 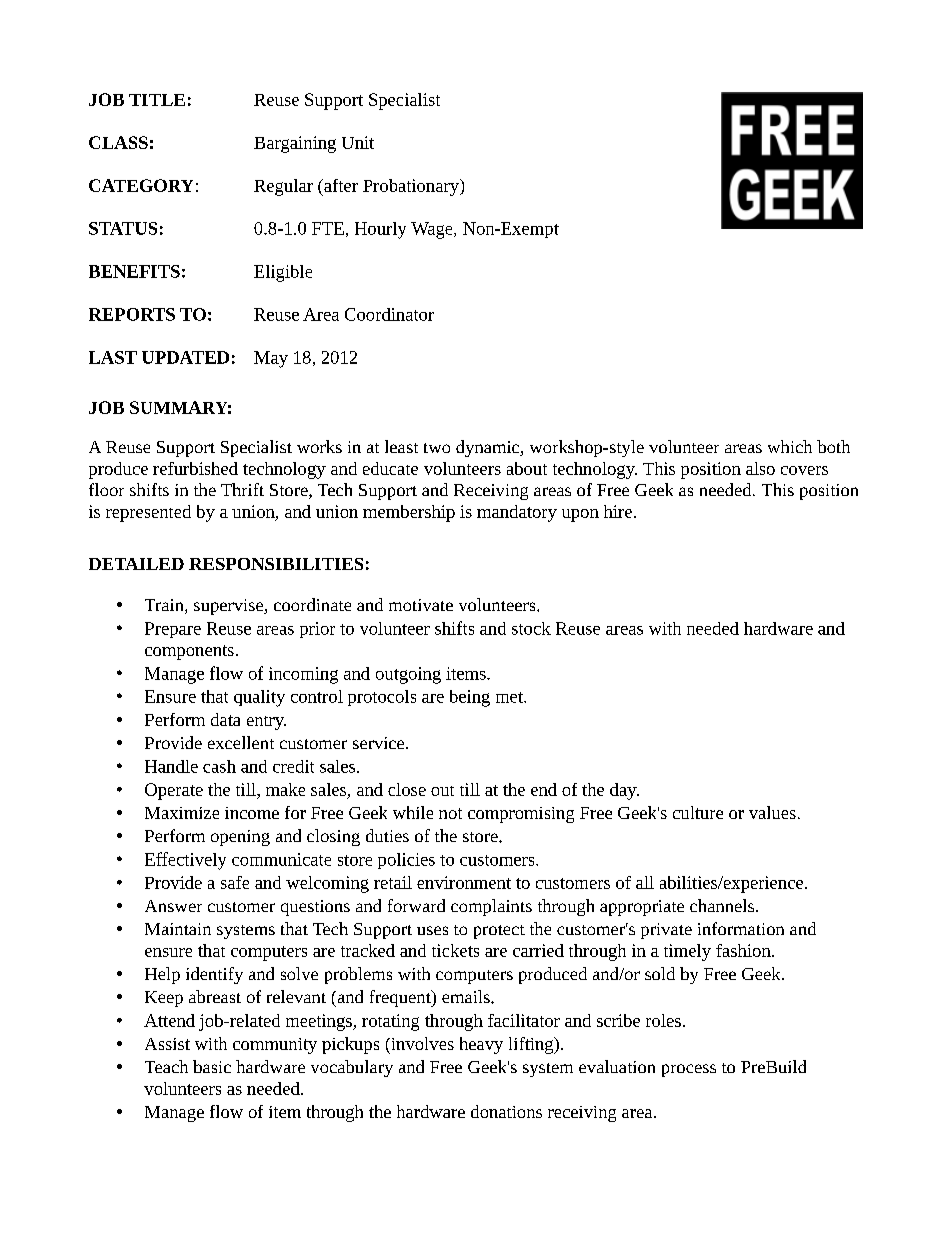 What do you see at coordinates (421, 605) in the screenshot?
I see `motivate` at bounding box center [421, 605].
